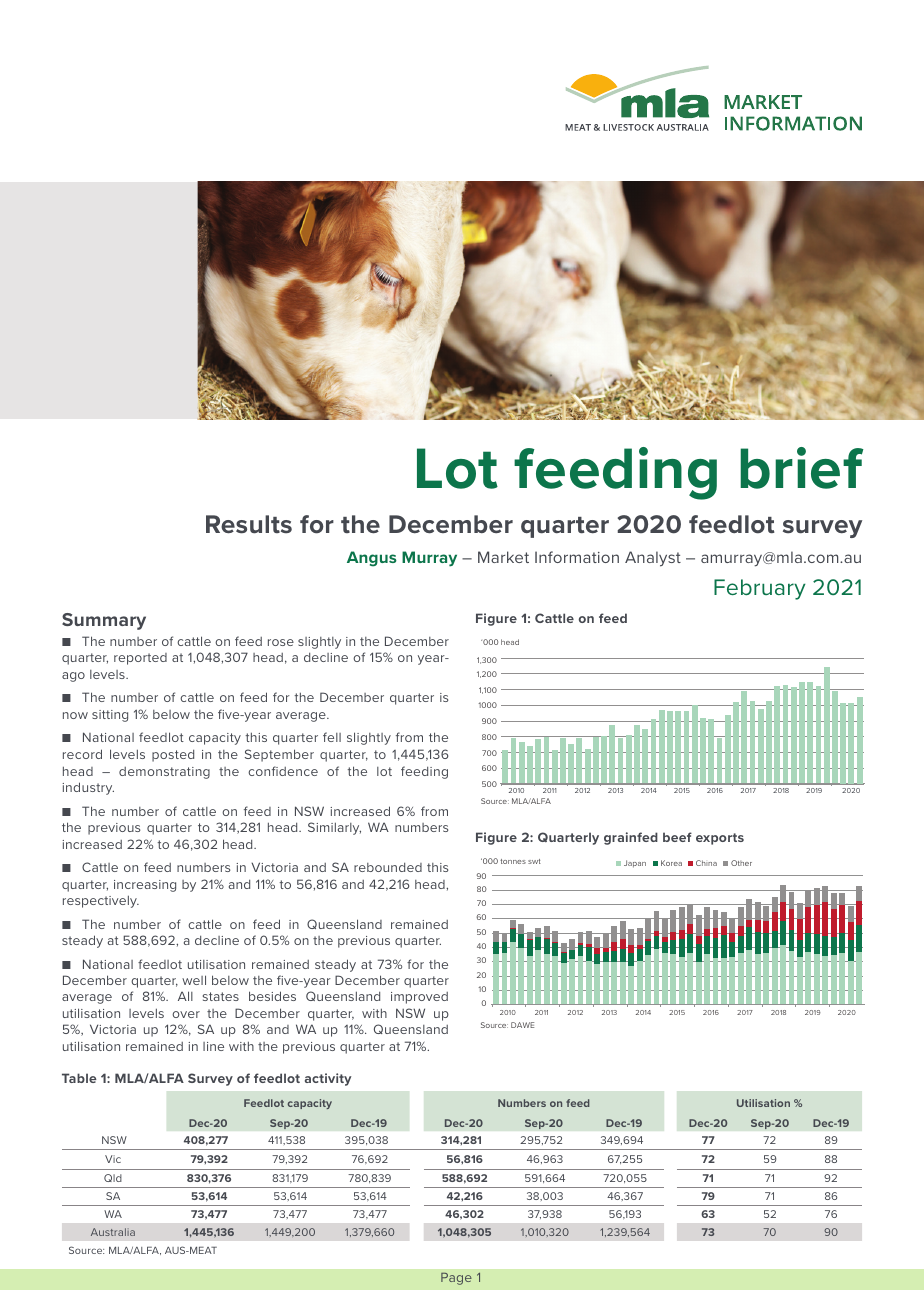 Image resolution: width=924 pixels, height=1308 pixels. I want to click on increasing, so click(145, 886).
